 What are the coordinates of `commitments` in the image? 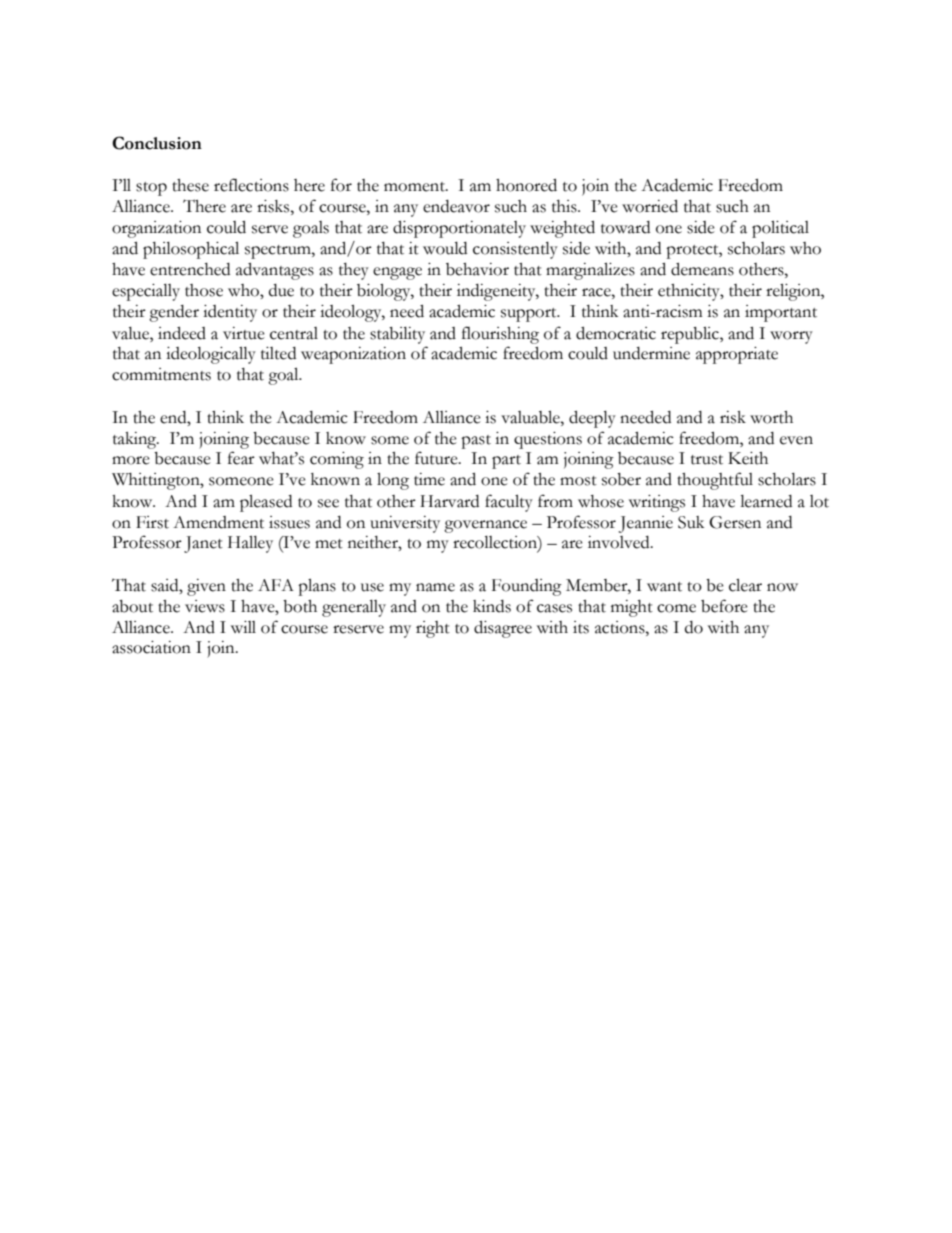 It's located at (161, 374).
